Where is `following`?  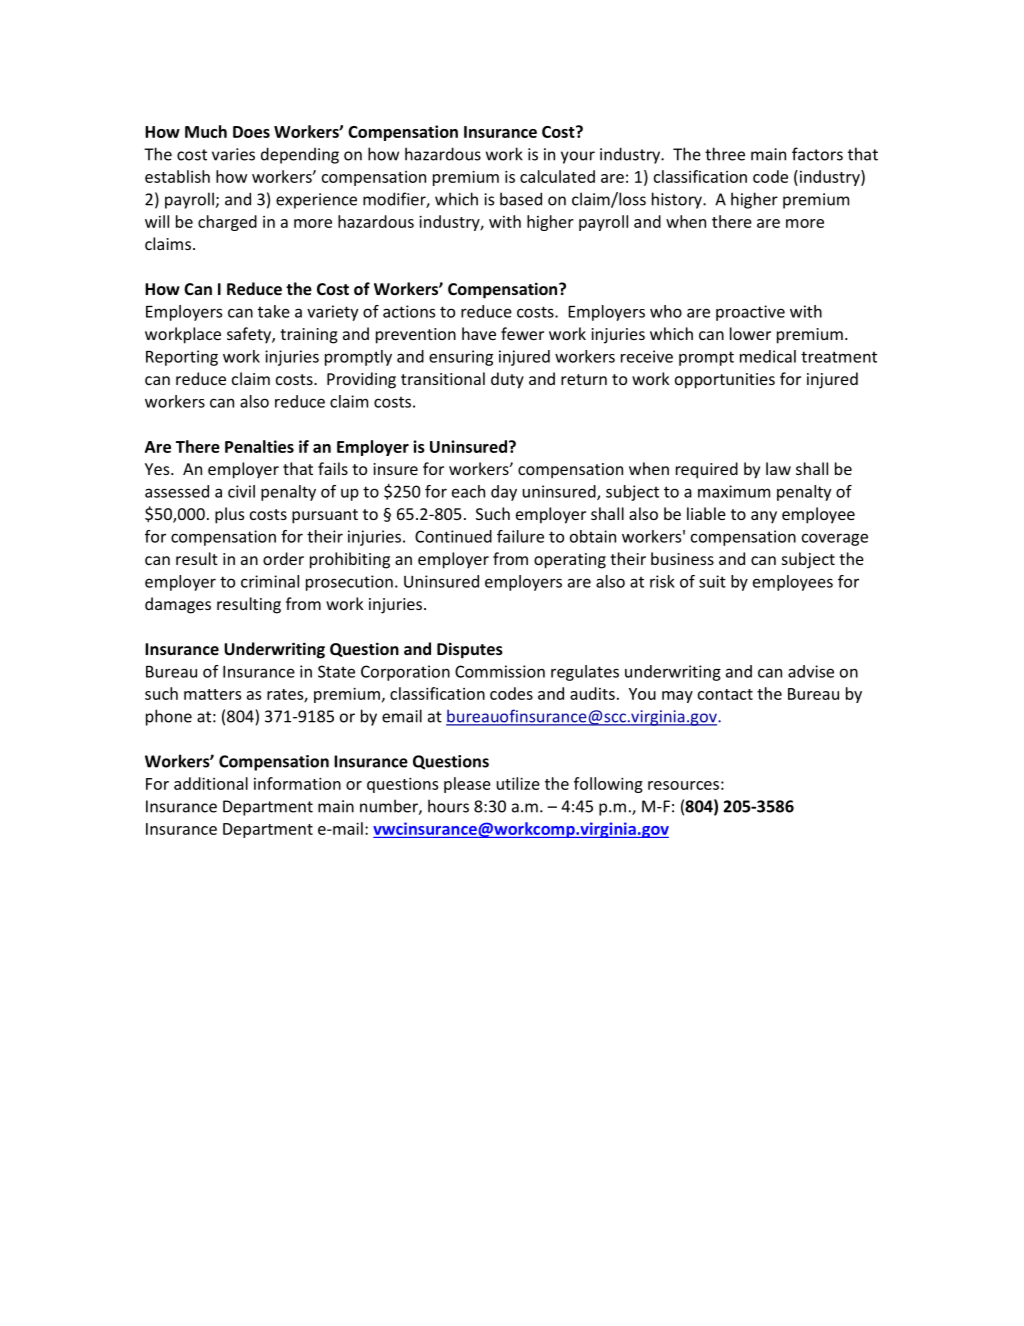
following is located at coordinates (608, 785).
